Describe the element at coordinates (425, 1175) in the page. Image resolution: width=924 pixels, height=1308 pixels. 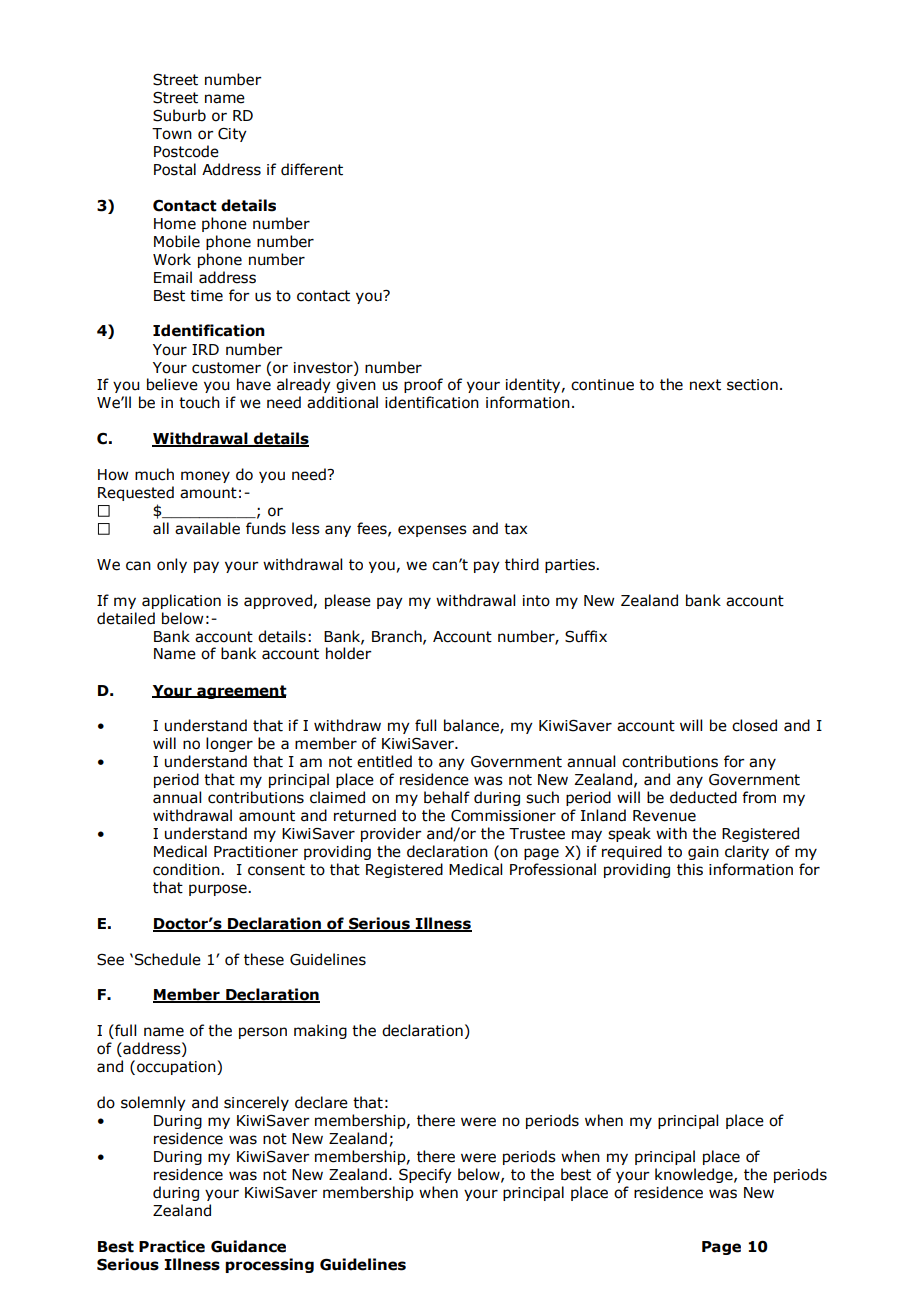
I see `Specify` at that location.
